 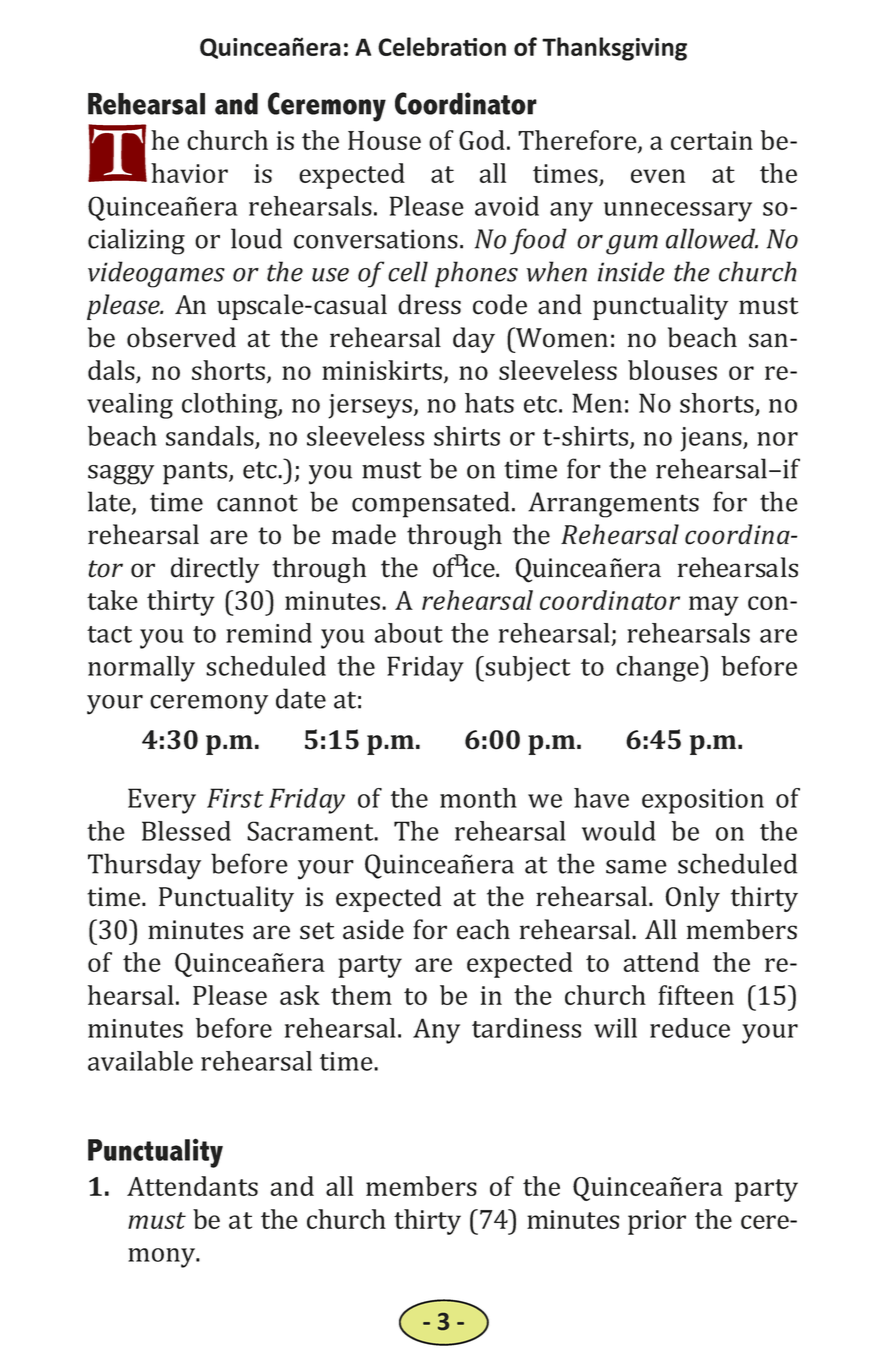 I want to click on about, so click(x=408, y=633).
